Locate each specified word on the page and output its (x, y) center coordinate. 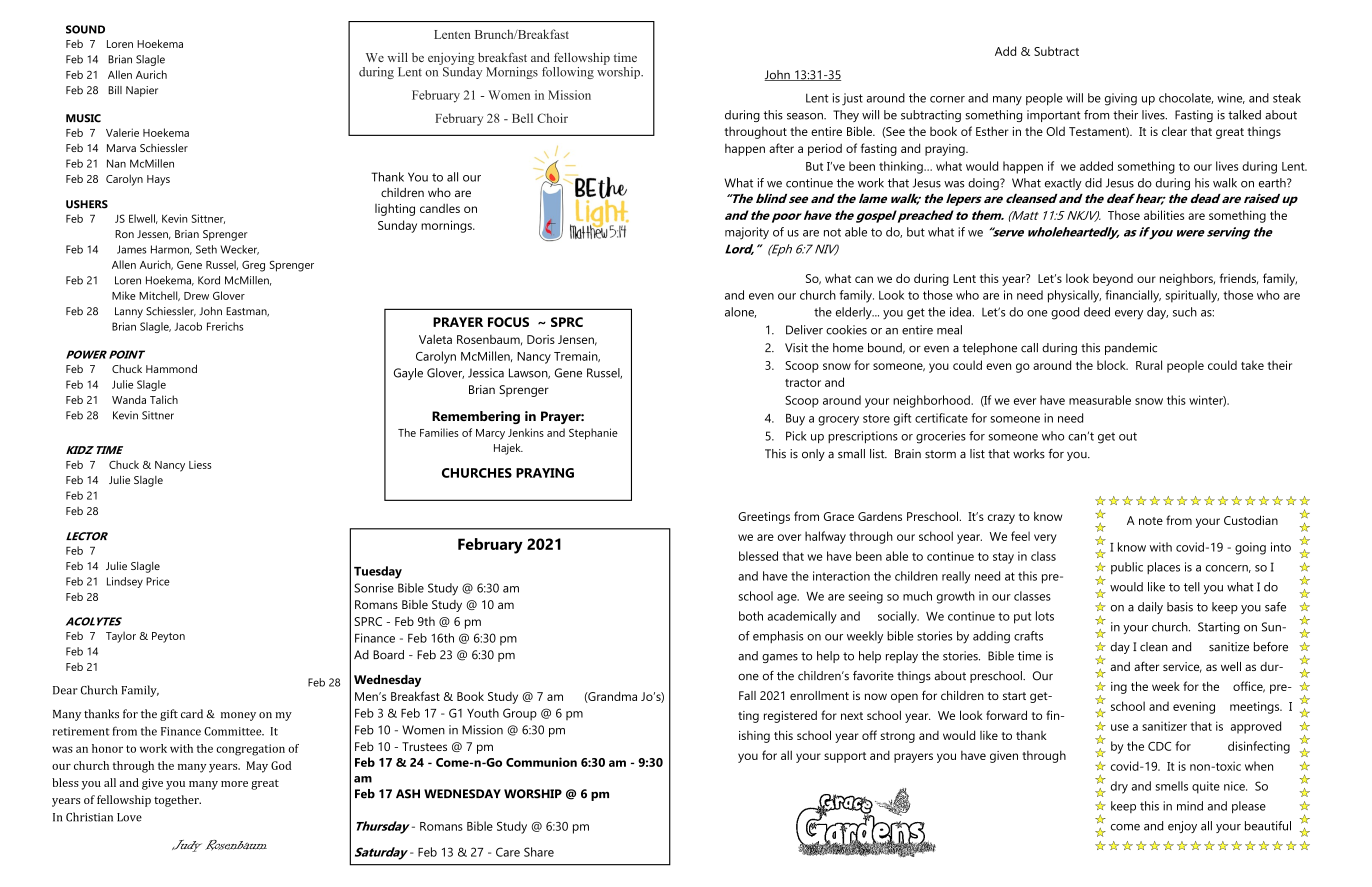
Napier (142, 91)
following (568, 73)
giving (1121, 99)
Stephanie (593, 434)
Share (539, 852)
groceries (941, 437)
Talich (164, 399)
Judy (187, 846)
